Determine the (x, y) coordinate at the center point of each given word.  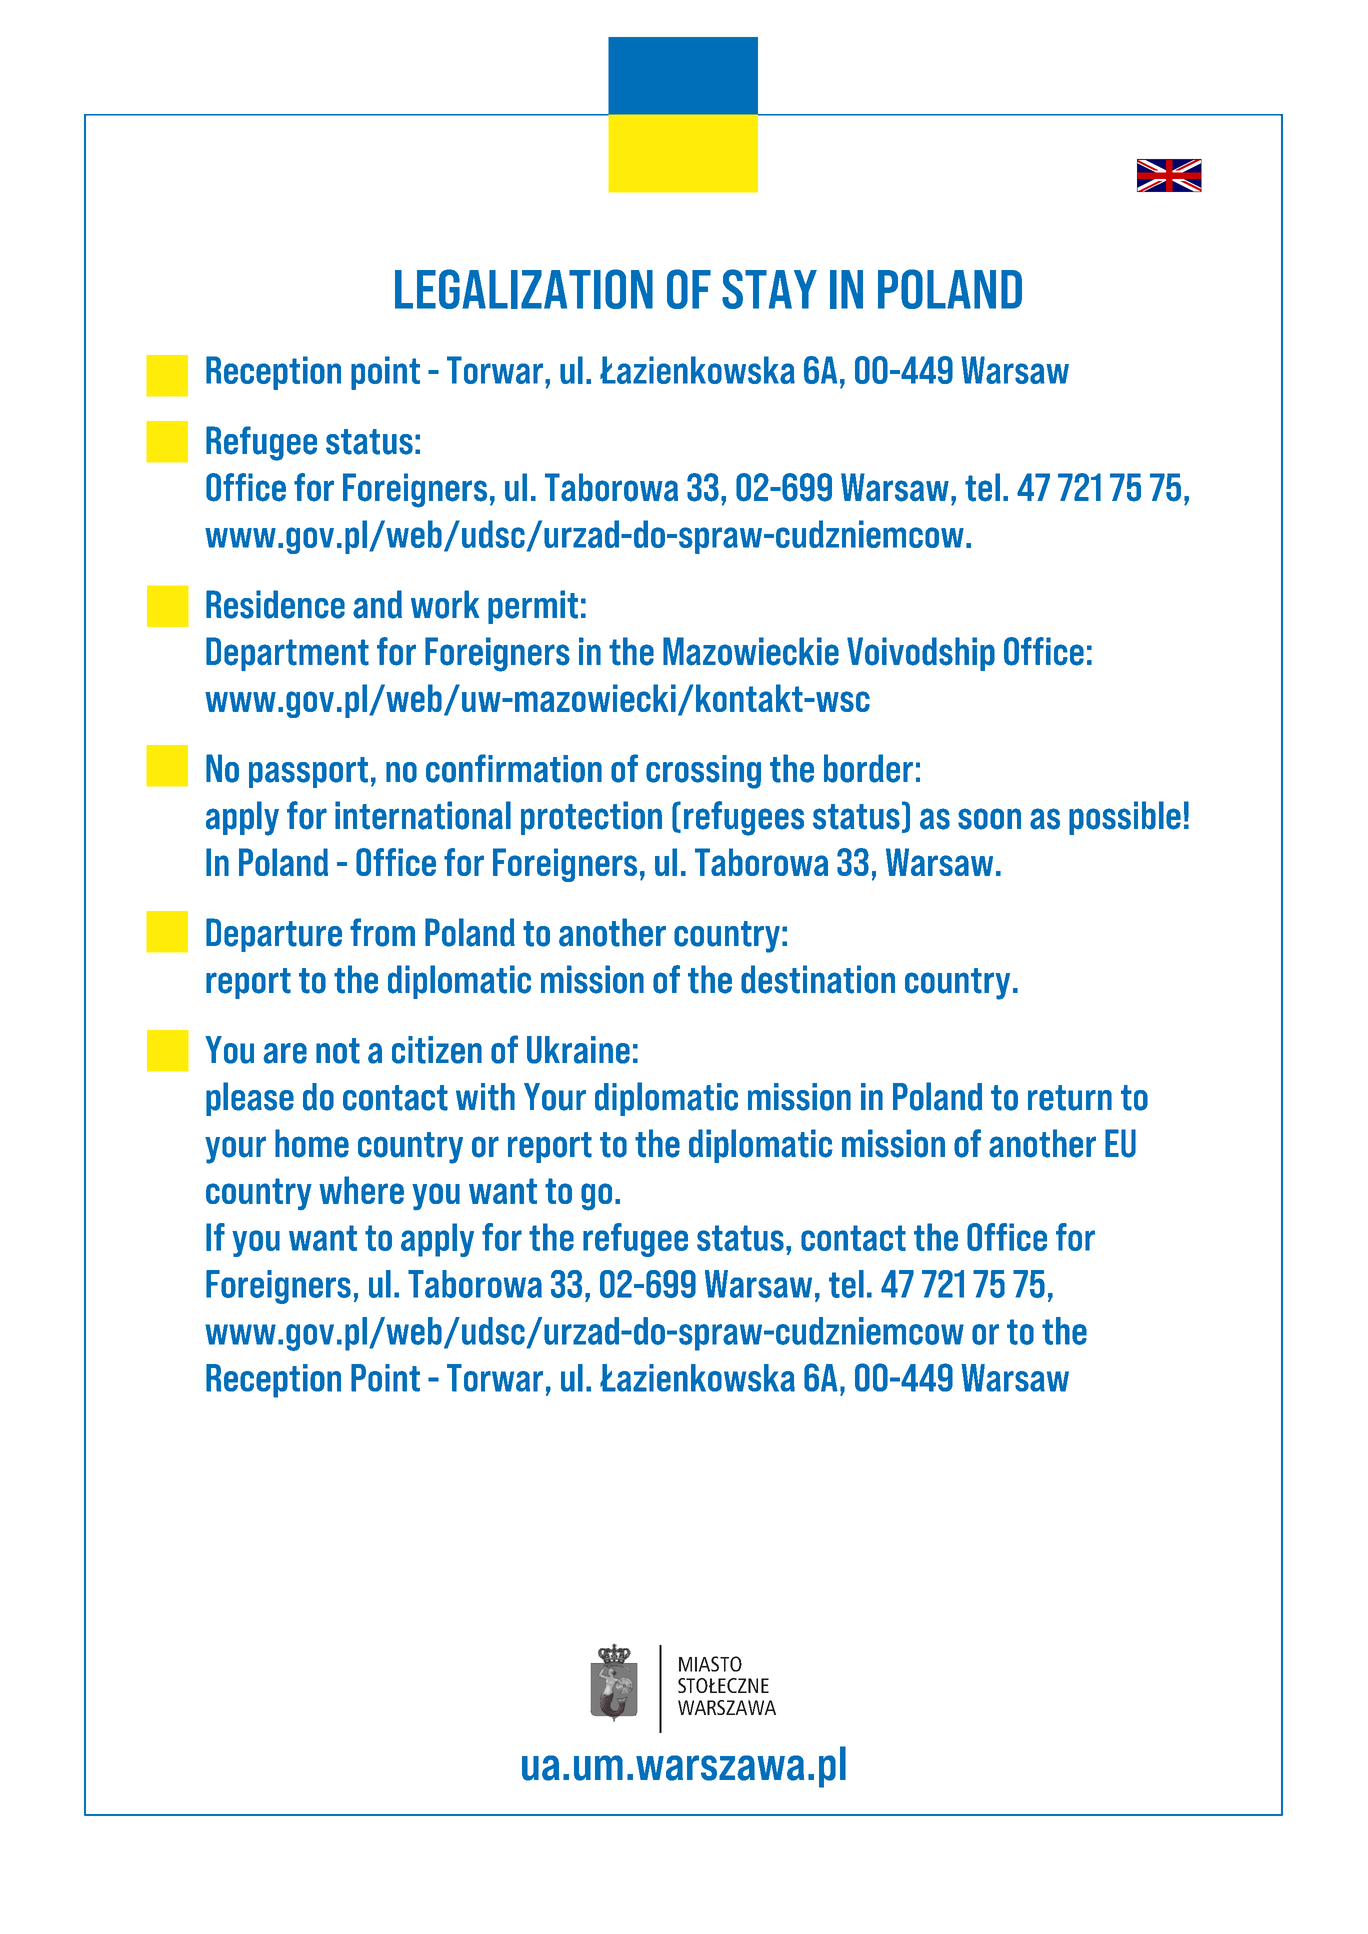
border (868, 768)
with (485, 1097)
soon (989, 819)
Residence (275, 604)
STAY (769, 289)
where (361, 1190)
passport (308, 772)
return (1070, 1098)
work (445, 604)
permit (533, 607)
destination (818, 979)
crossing (703, 772)
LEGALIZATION (524, 289)
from (382, 932)
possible (1125, 818)
